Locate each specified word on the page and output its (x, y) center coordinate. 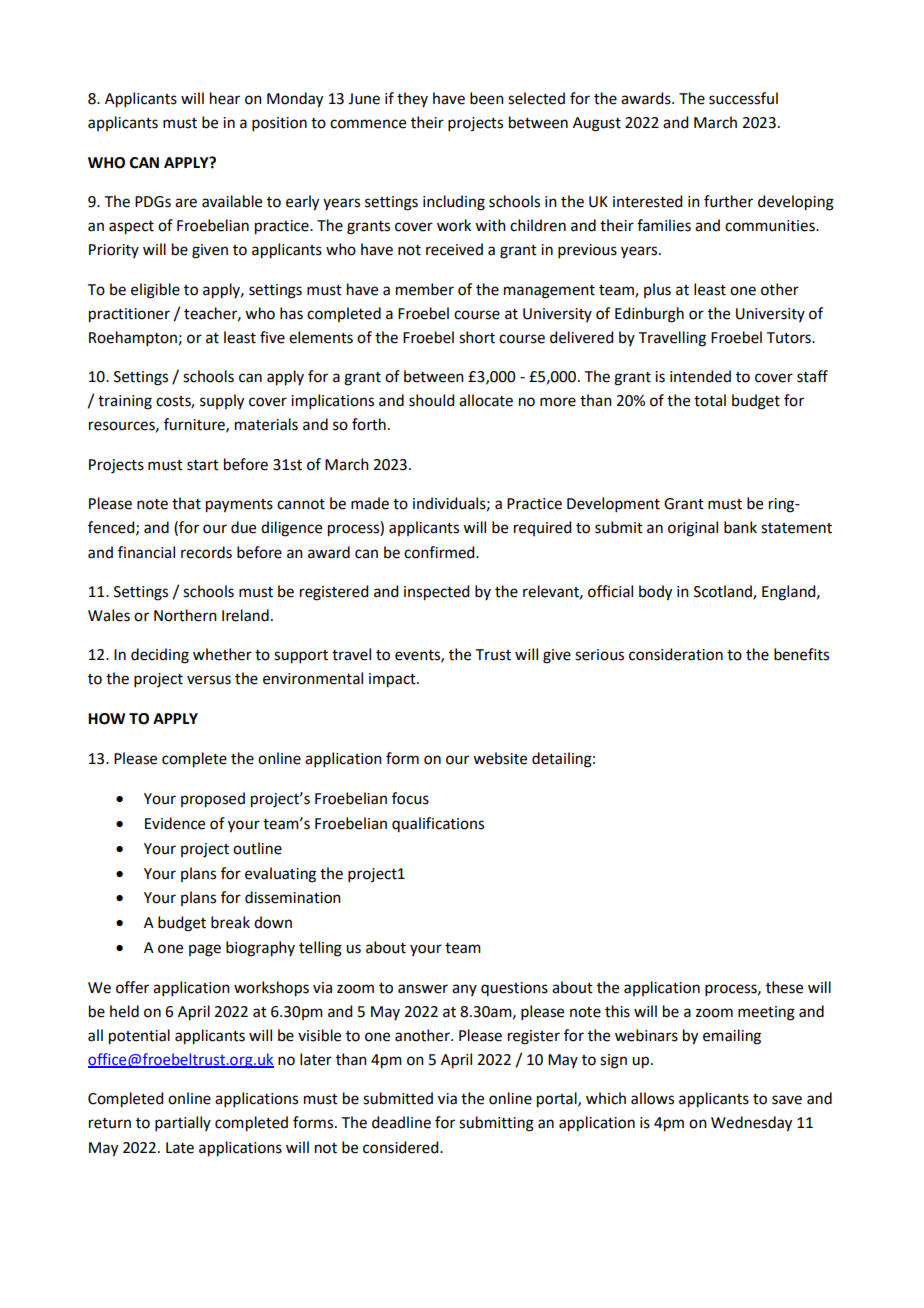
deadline (401, 1122)
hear (225, 98)
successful (743, 98)
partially (183, 1123)
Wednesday (751, 1124)
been (487, 98)
